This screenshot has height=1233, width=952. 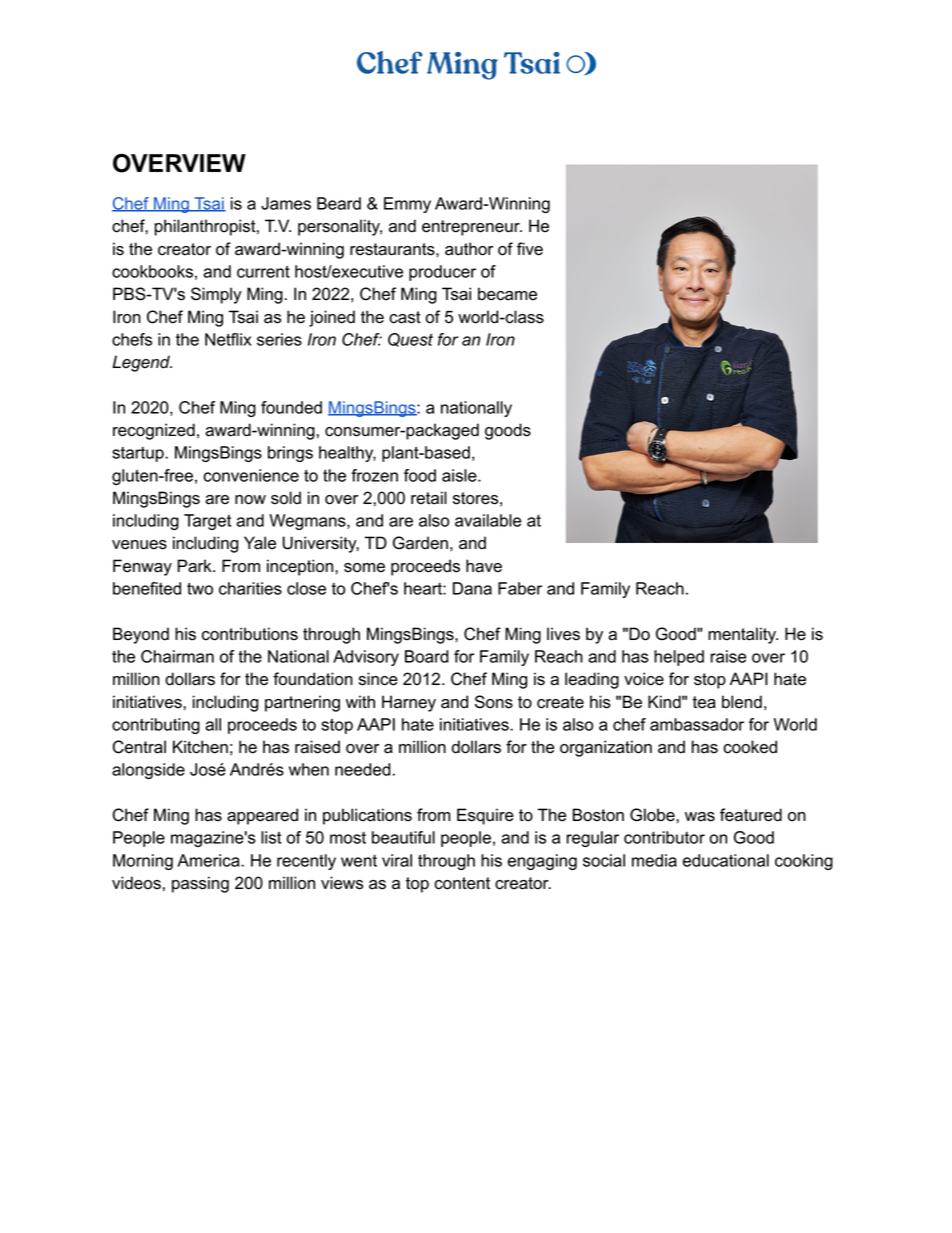 I want to click on entrepreneur, so click(x=472, y=228).
